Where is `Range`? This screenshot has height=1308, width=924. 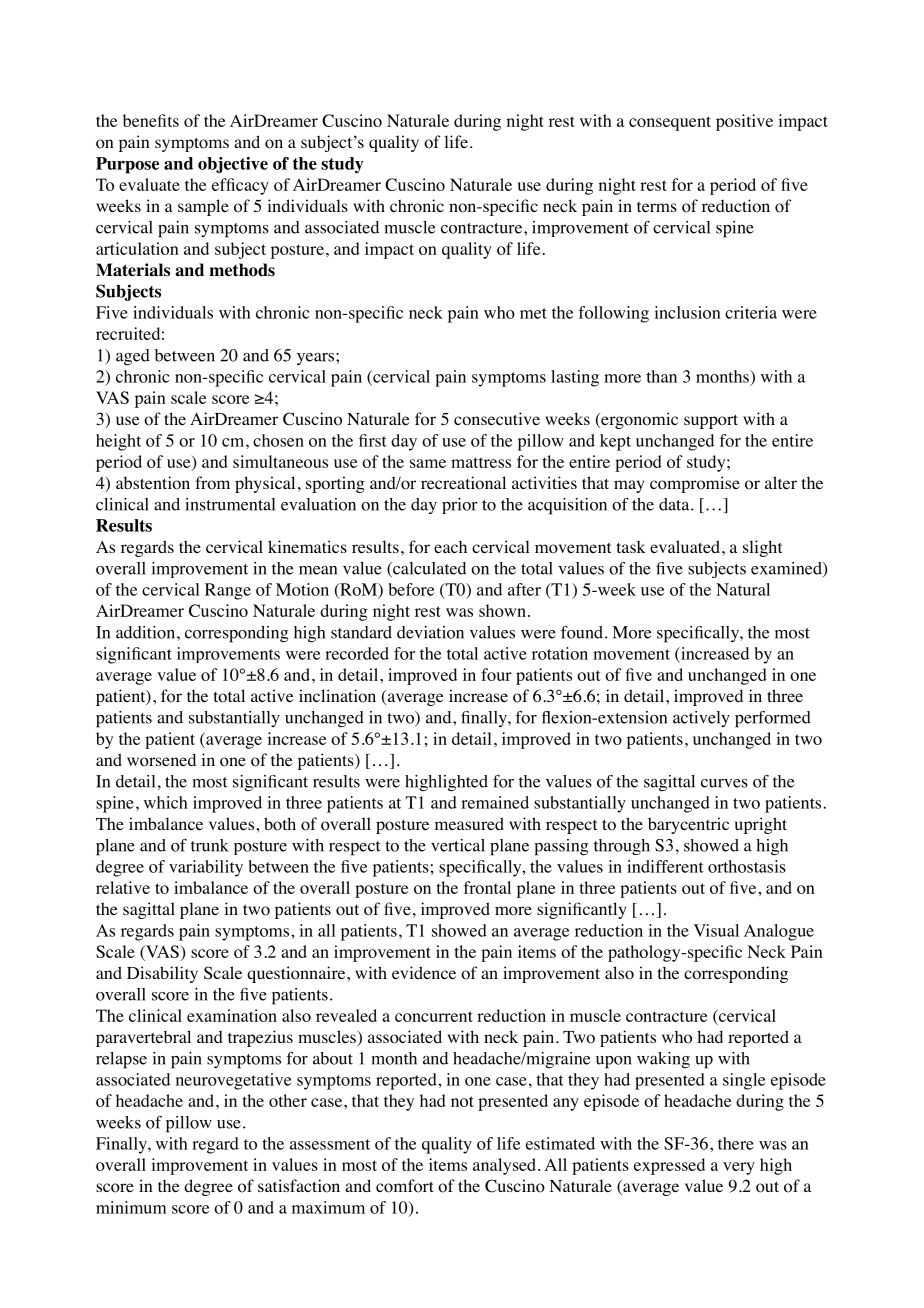 Range is located at coordinates (228, 591).
